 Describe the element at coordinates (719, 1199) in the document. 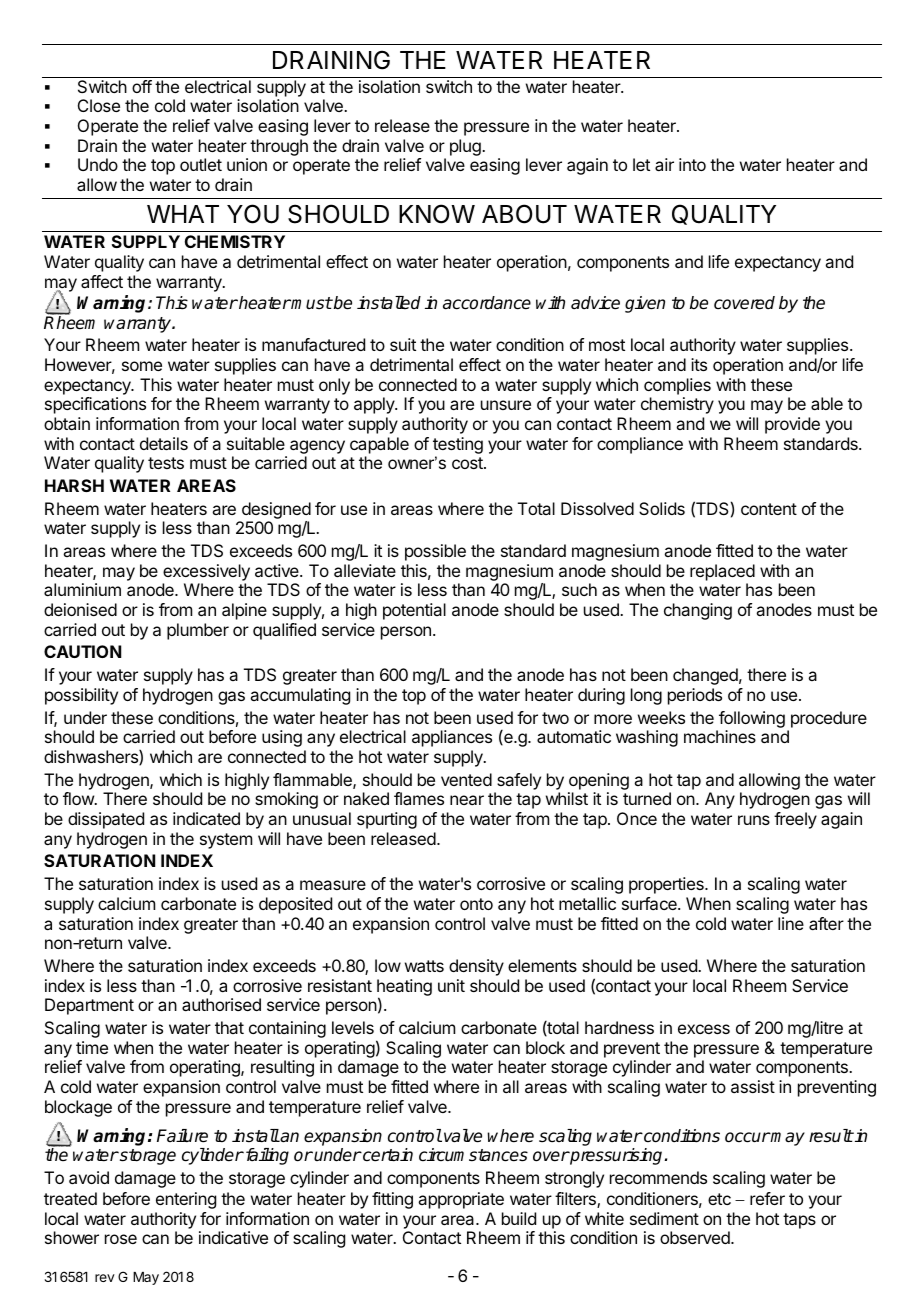

I see `etc` at that location.
